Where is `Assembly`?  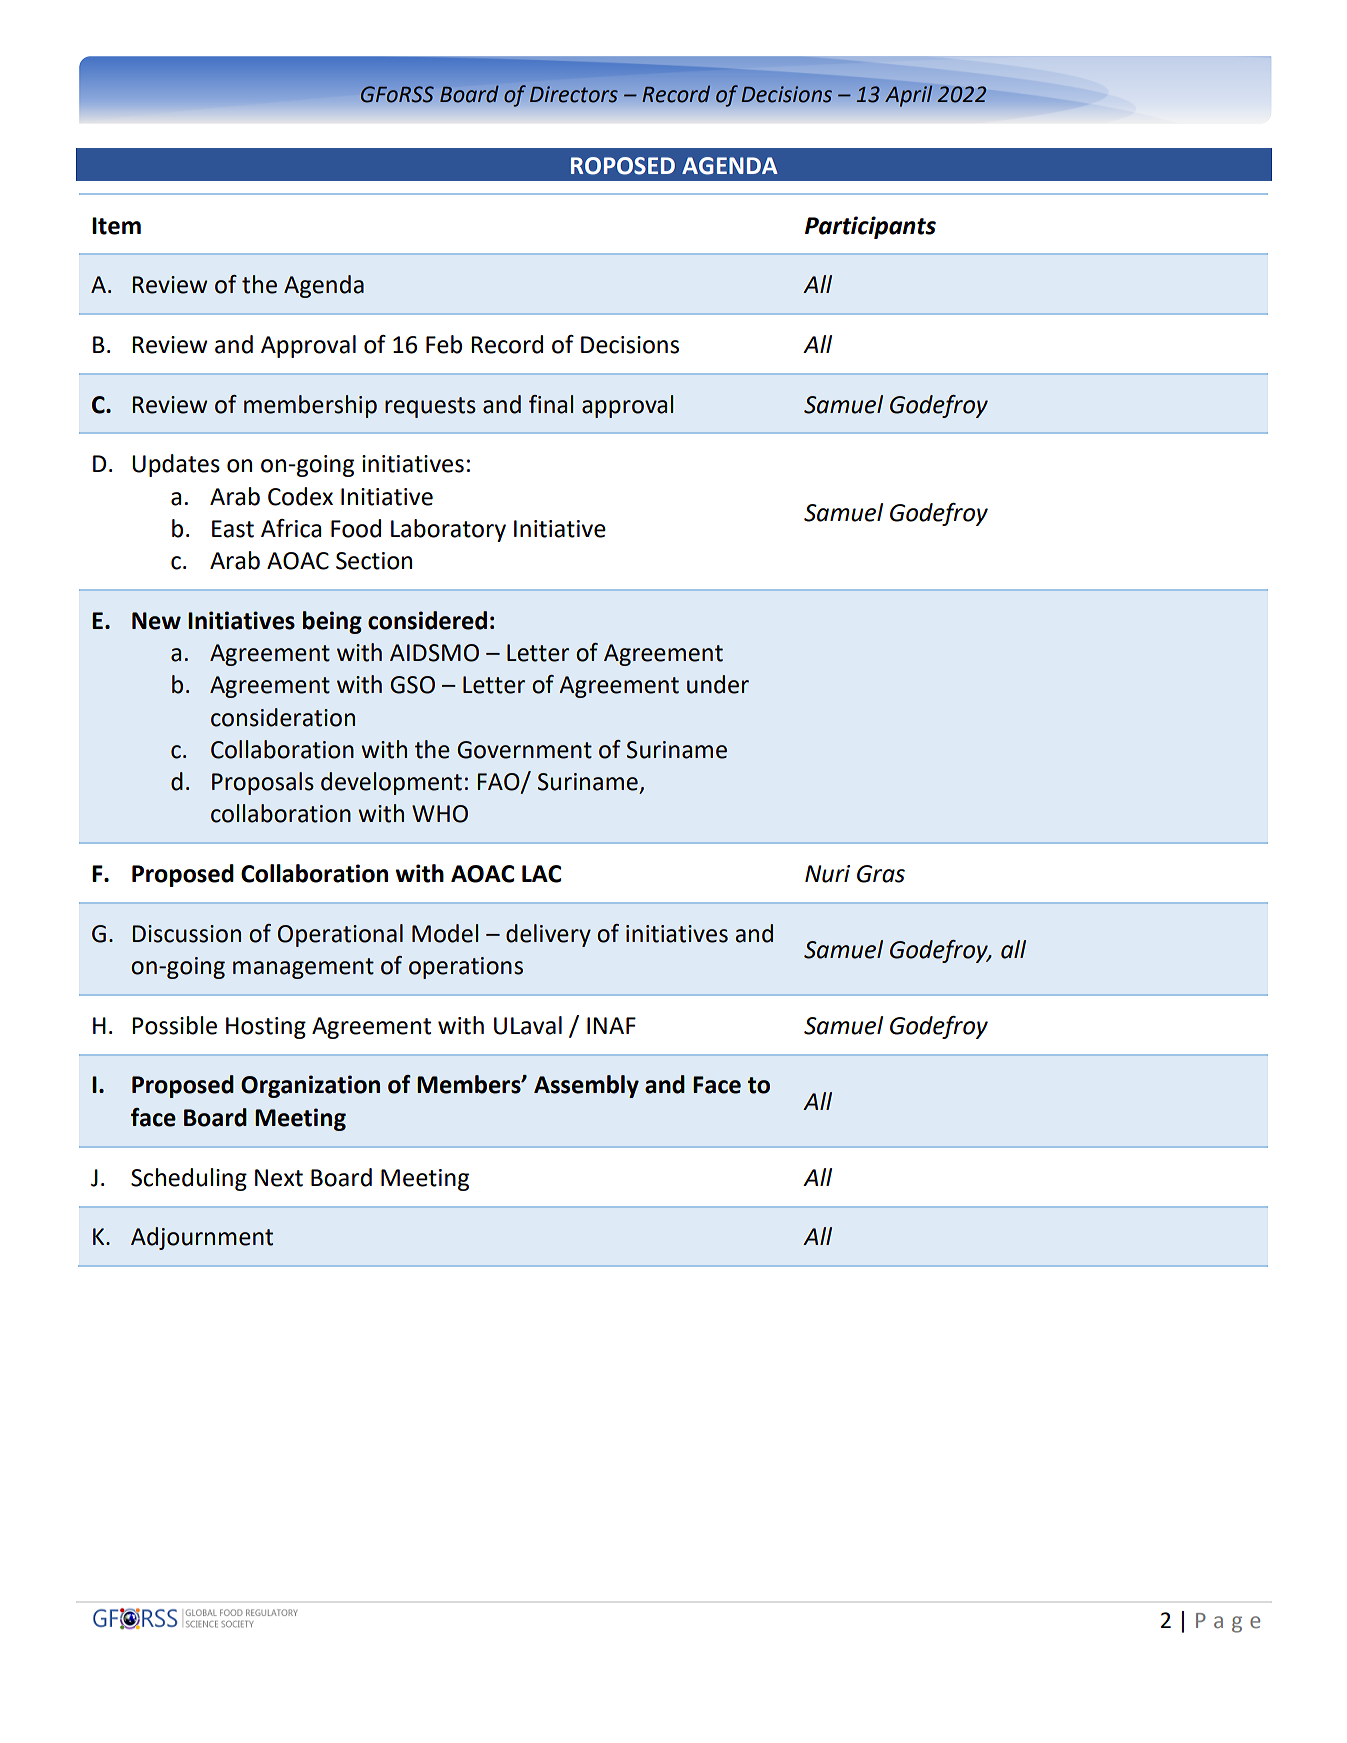 Assembly is located at coordinates (586, 1086).
